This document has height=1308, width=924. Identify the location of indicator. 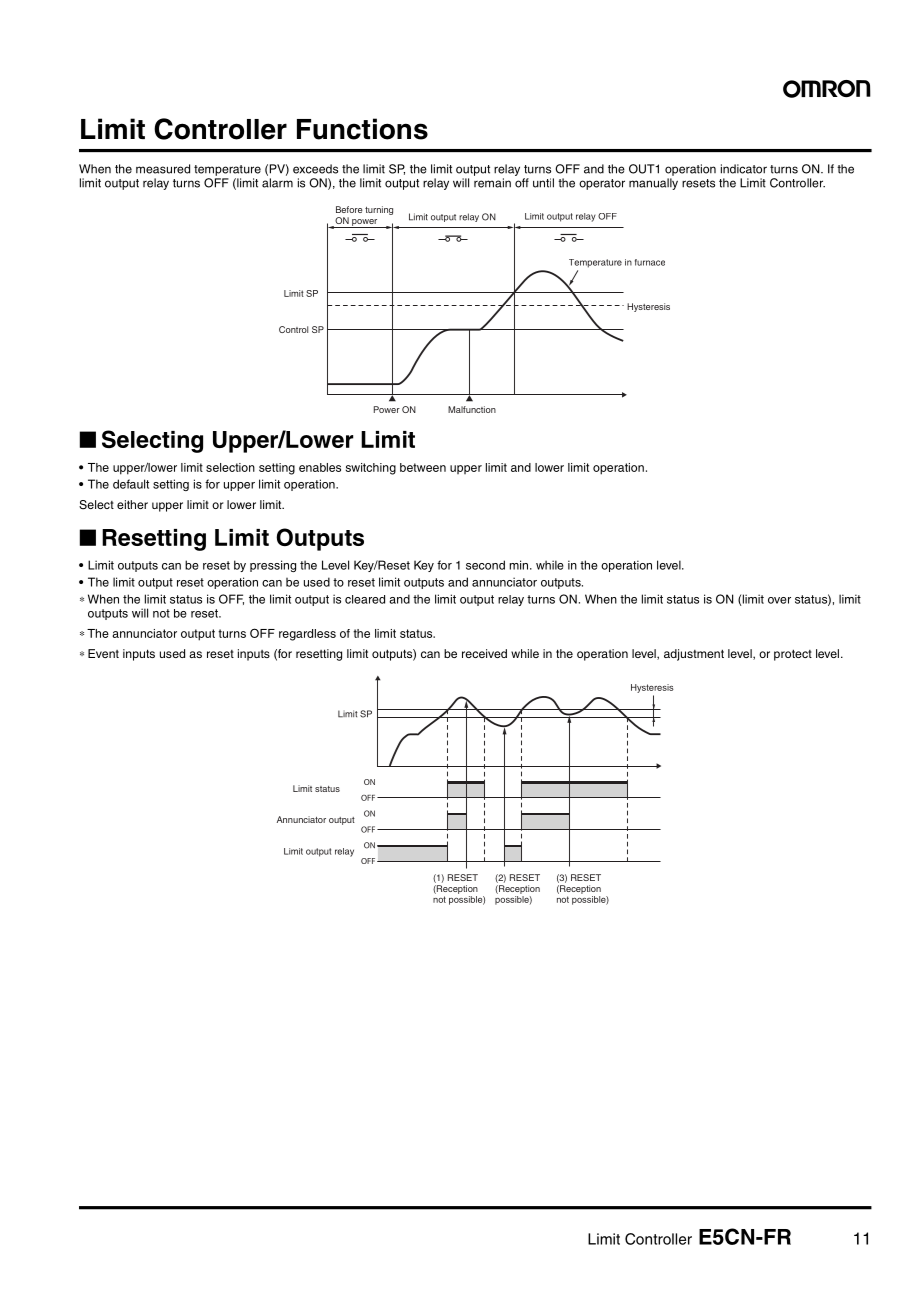
(744, 169).
